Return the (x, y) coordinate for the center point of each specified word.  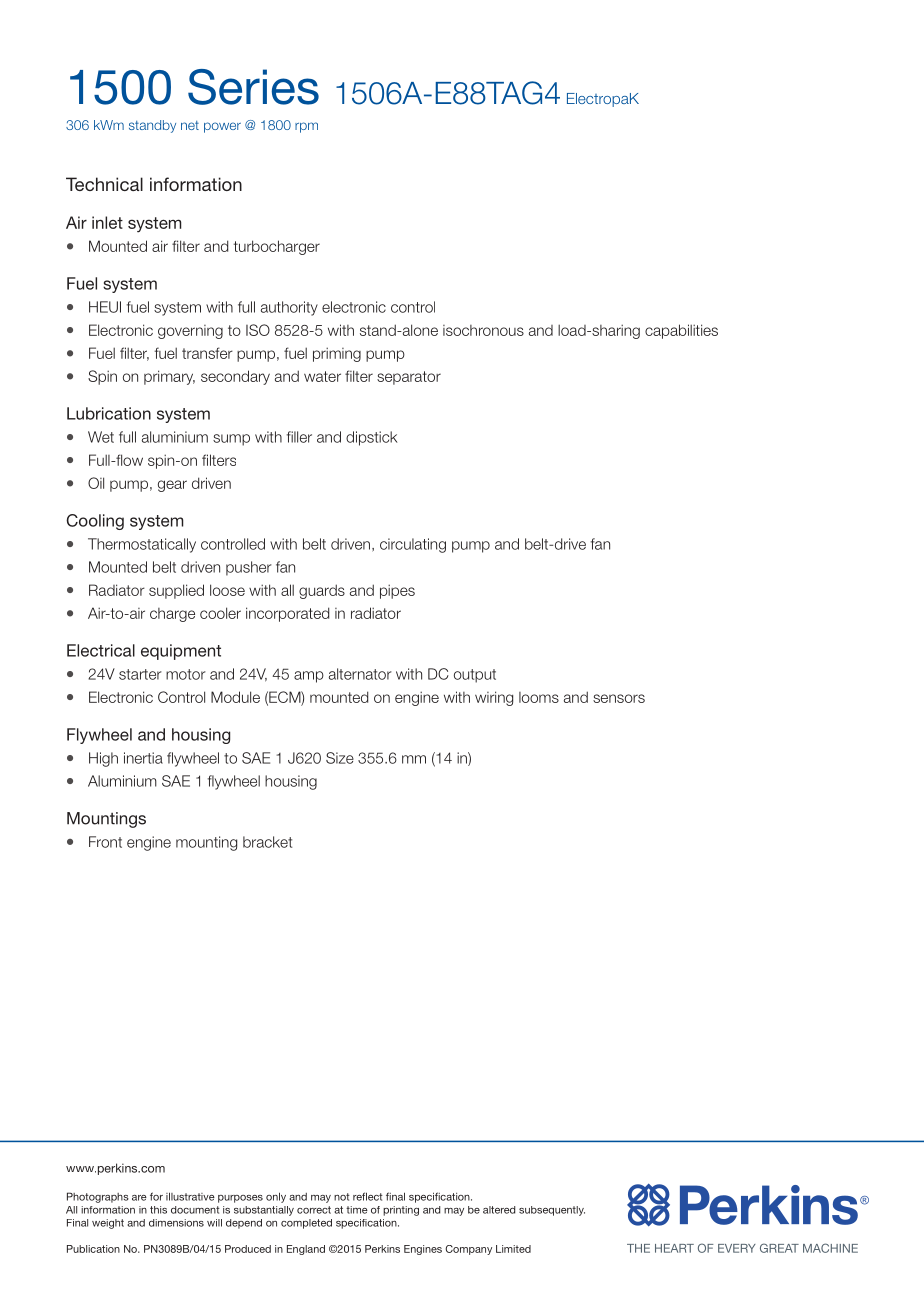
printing (401, 1211)
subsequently (552, 1211)
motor (186, 674)
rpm (306, 127)
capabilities (681, 331)
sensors (619, 698)
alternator (360, 674)
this (158, 1210)
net (190, 125)
